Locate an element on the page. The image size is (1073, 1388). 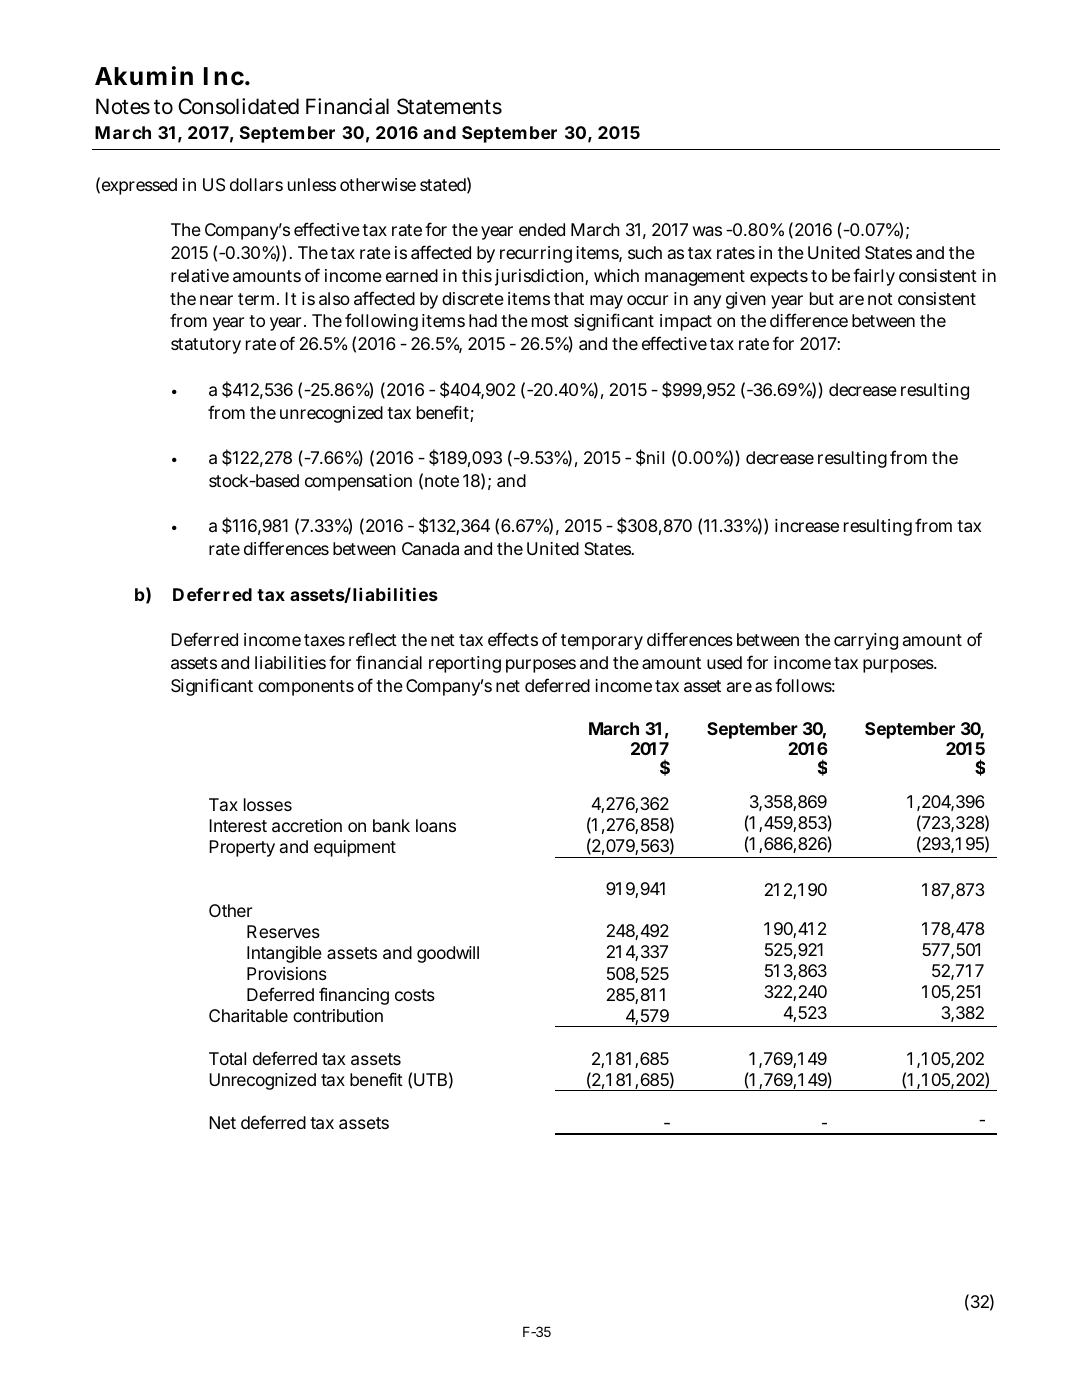
increase is located at coordinates (807, 525).
